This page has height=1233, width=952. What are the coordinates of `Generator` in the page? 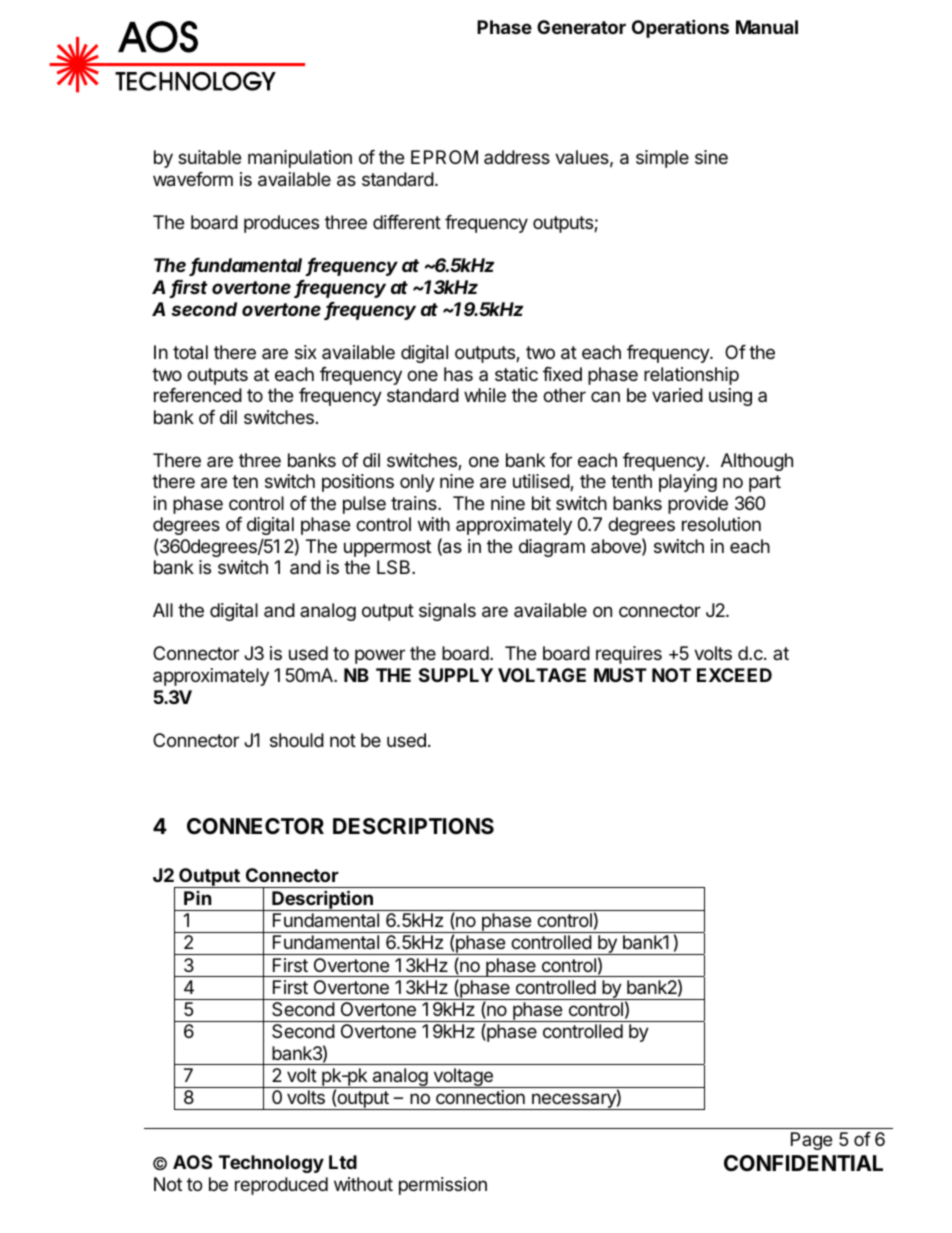 It's located at (581, 27).
